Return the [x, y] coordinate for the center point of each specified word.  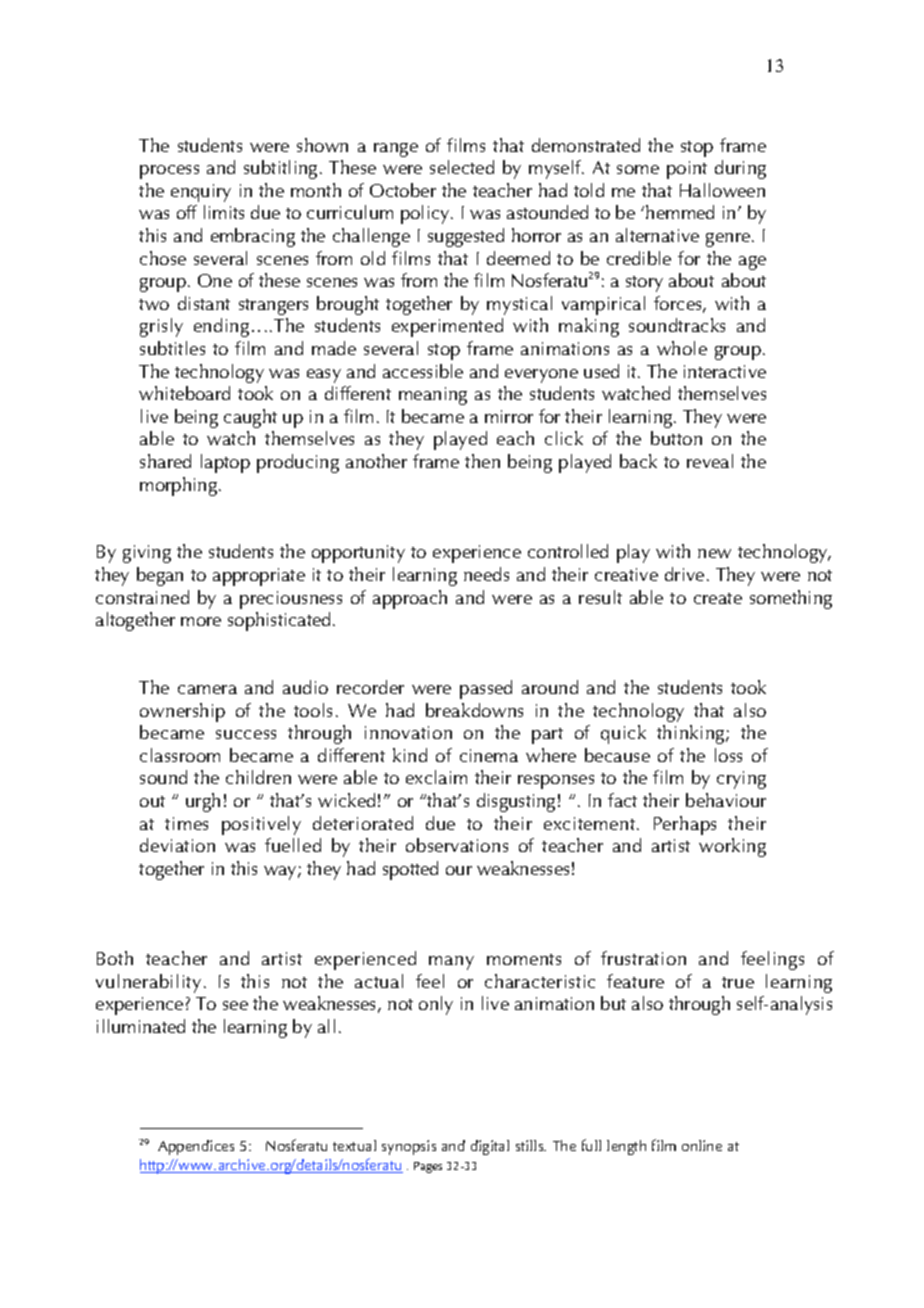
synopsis [409, 1147]
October [403, 190]
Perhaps [685, 825]
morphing [180, 486]
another [376, 461]
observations [457, 845]
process [169, 172]
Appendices [196, 1147]
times [186, 823]
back [638, 461]
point [687, 170]
